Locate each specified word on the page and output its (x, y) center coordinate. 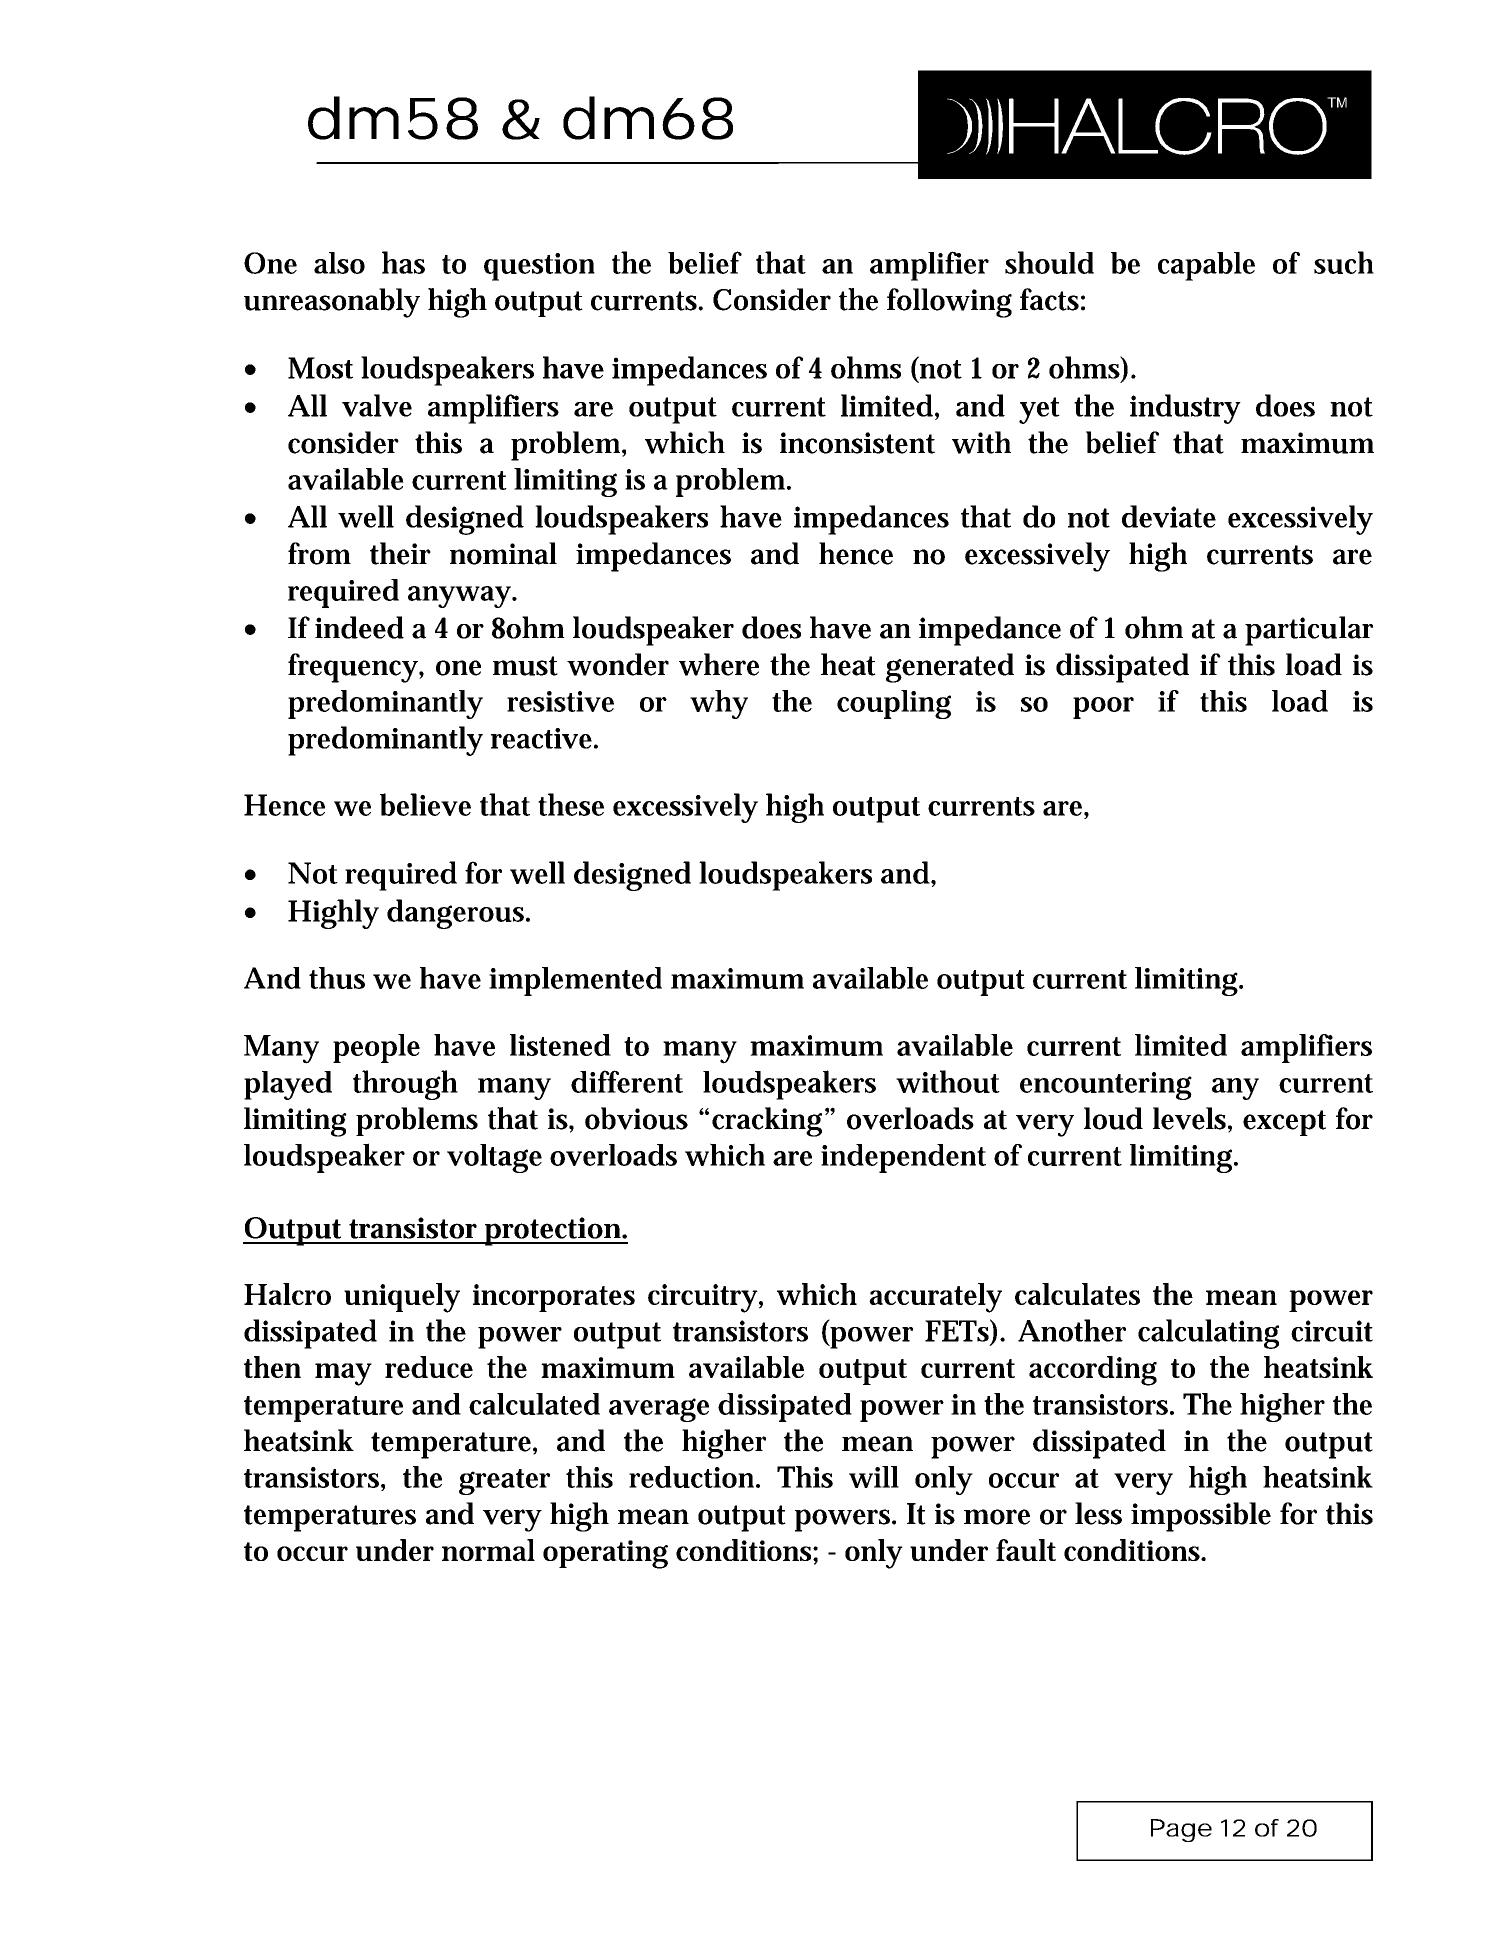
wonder (618, 664)
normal (488, 1550)
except (1284, 1123)
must (525, 666)
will (874, 1477)
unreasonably (331, 303)
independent (903, 1158)
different (627, 1081)
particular (1309, 631)
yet (1039, 410)
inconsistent (857, 443)
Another (1072, 1330)
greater (504, 1482)
